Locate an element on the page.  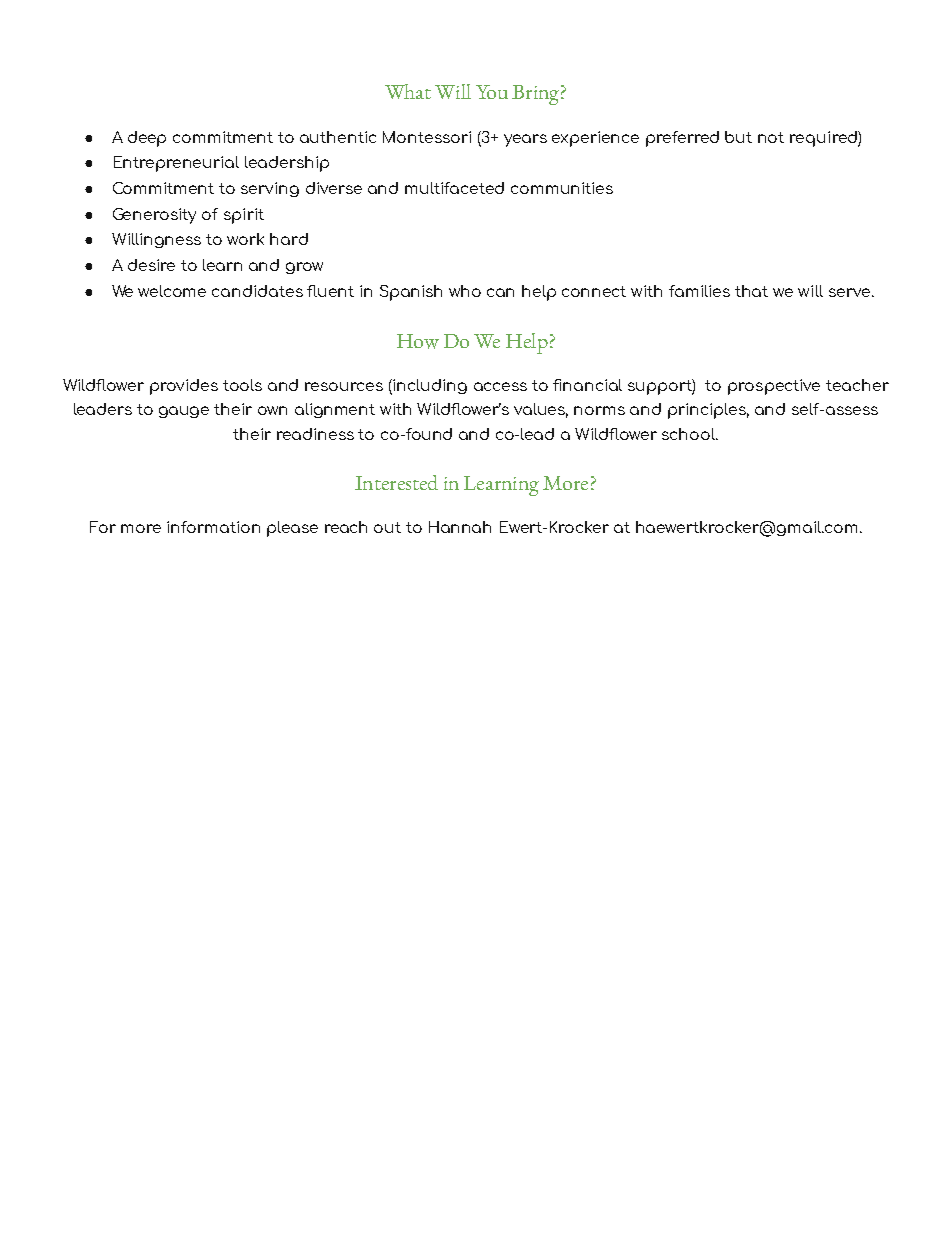
information is located at coordinates (213, 527).
